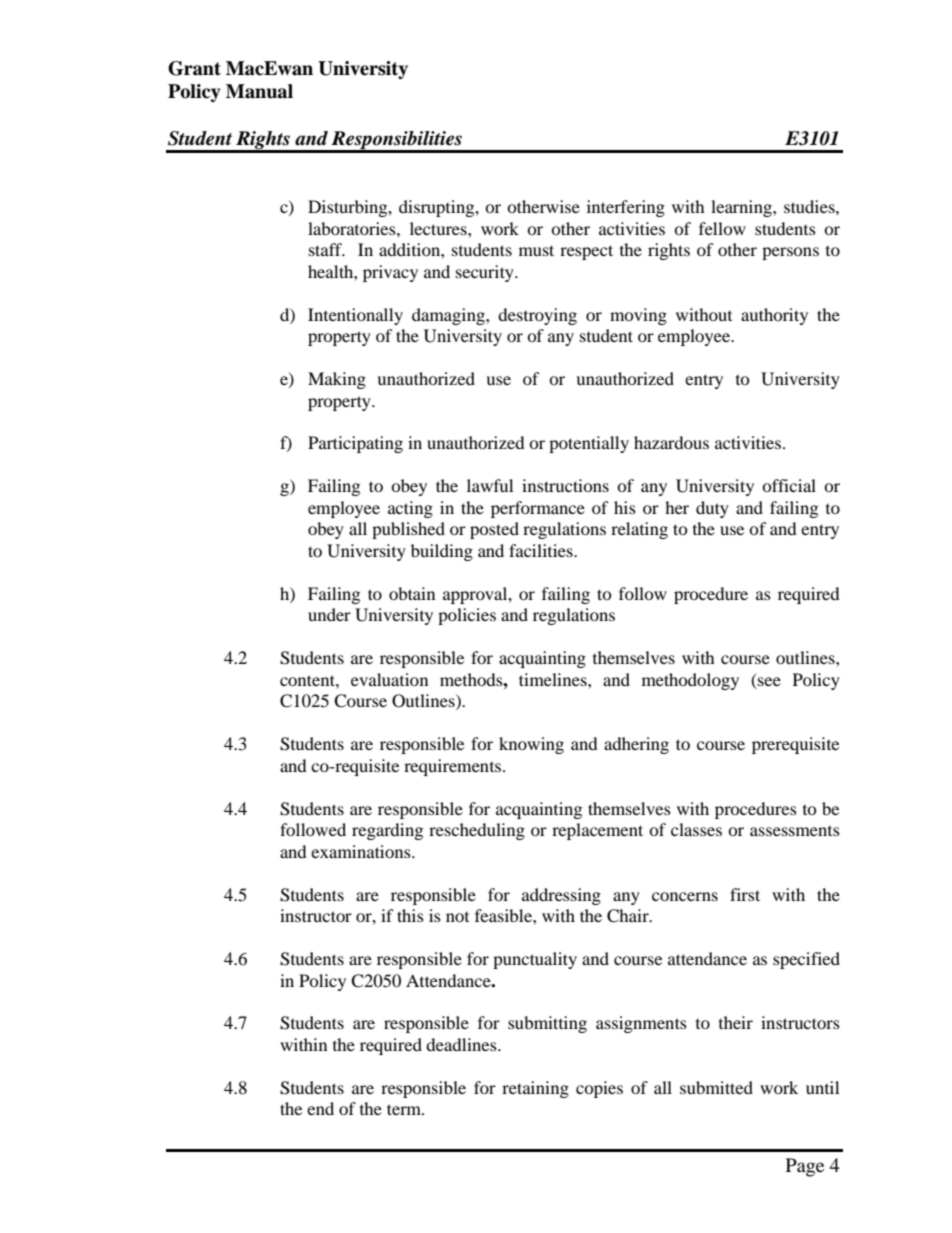  Describe the element at coordinates (329, 614) in the page. I see `under` at that location.
